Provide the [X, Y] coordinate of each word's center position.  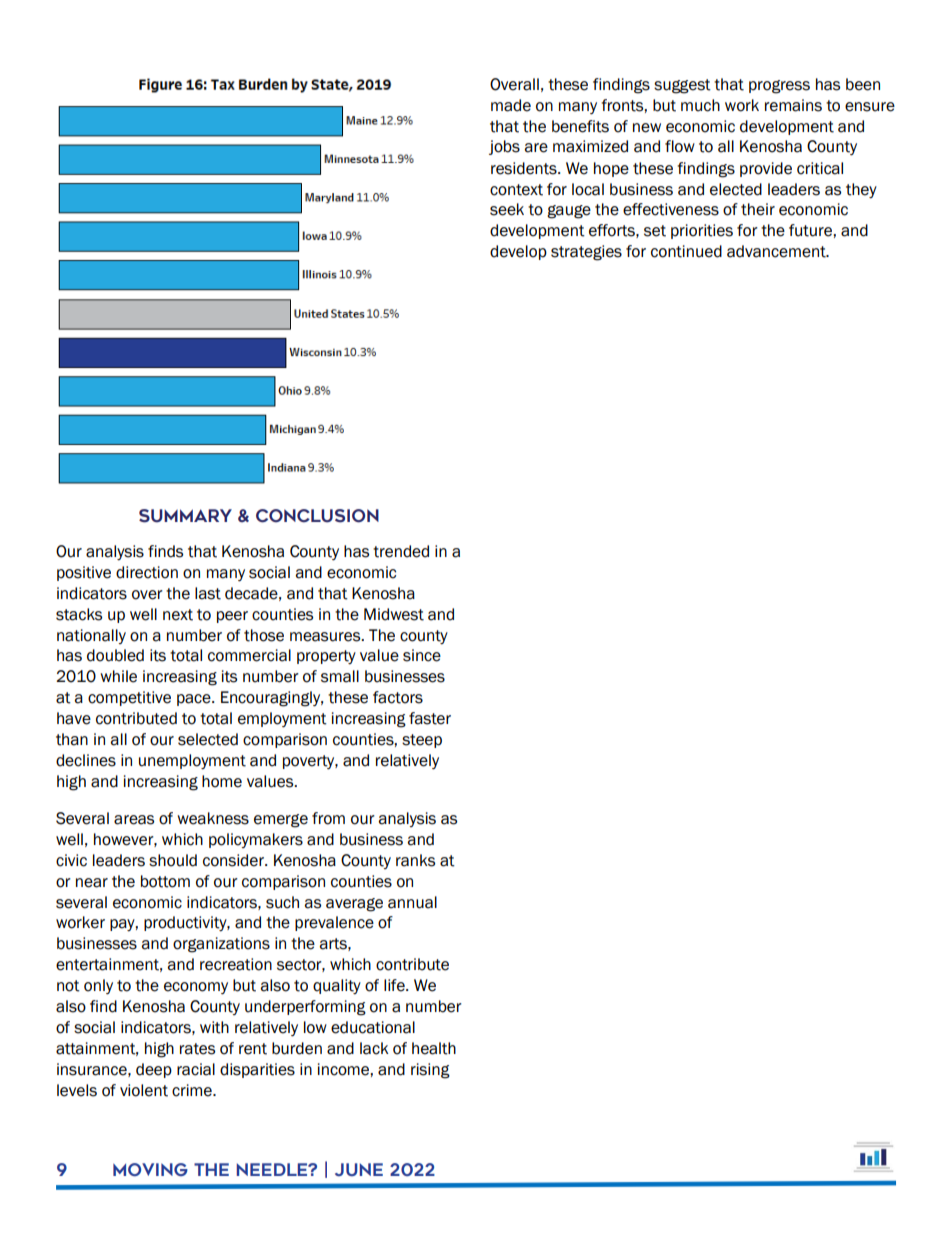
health [434, 1048]
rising [430, 1071]
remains [793, 105]
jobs [504, 147]
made [511, 105]
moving [150, 1169]
